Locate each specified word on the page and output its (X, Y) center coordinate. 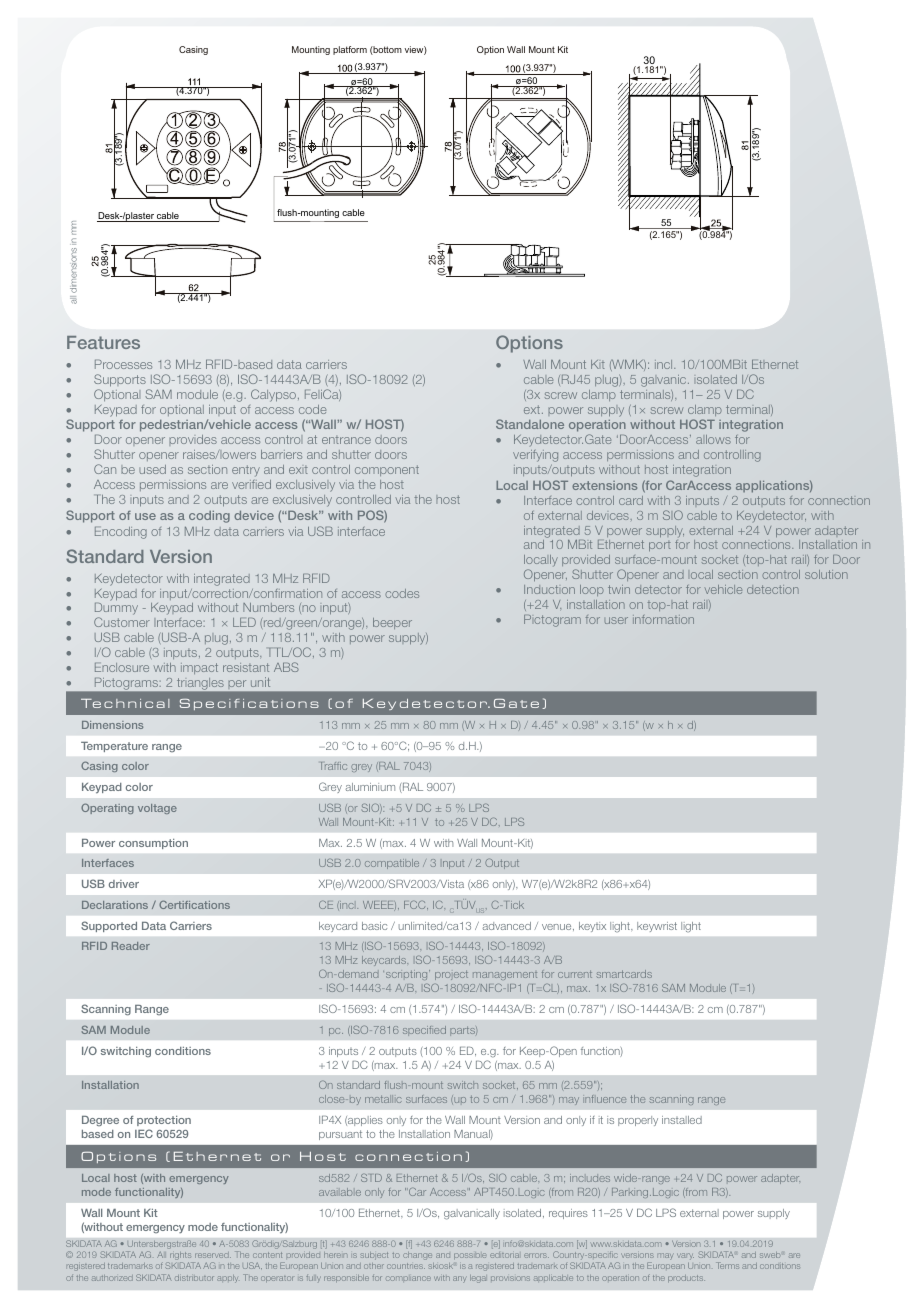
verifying (535, 456)
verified (251, 484)
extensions (604, 485)
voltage (157, 809)
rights (181, 1257)
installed (682, 1120)
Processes (123, 364)
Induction (549, 589)
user (616, 620)
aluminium (370, 787)
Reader (131, 946)
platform (350, 50)
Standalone (530, 424)
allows (713, 439)
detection (773, 589)
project (451, 975)
